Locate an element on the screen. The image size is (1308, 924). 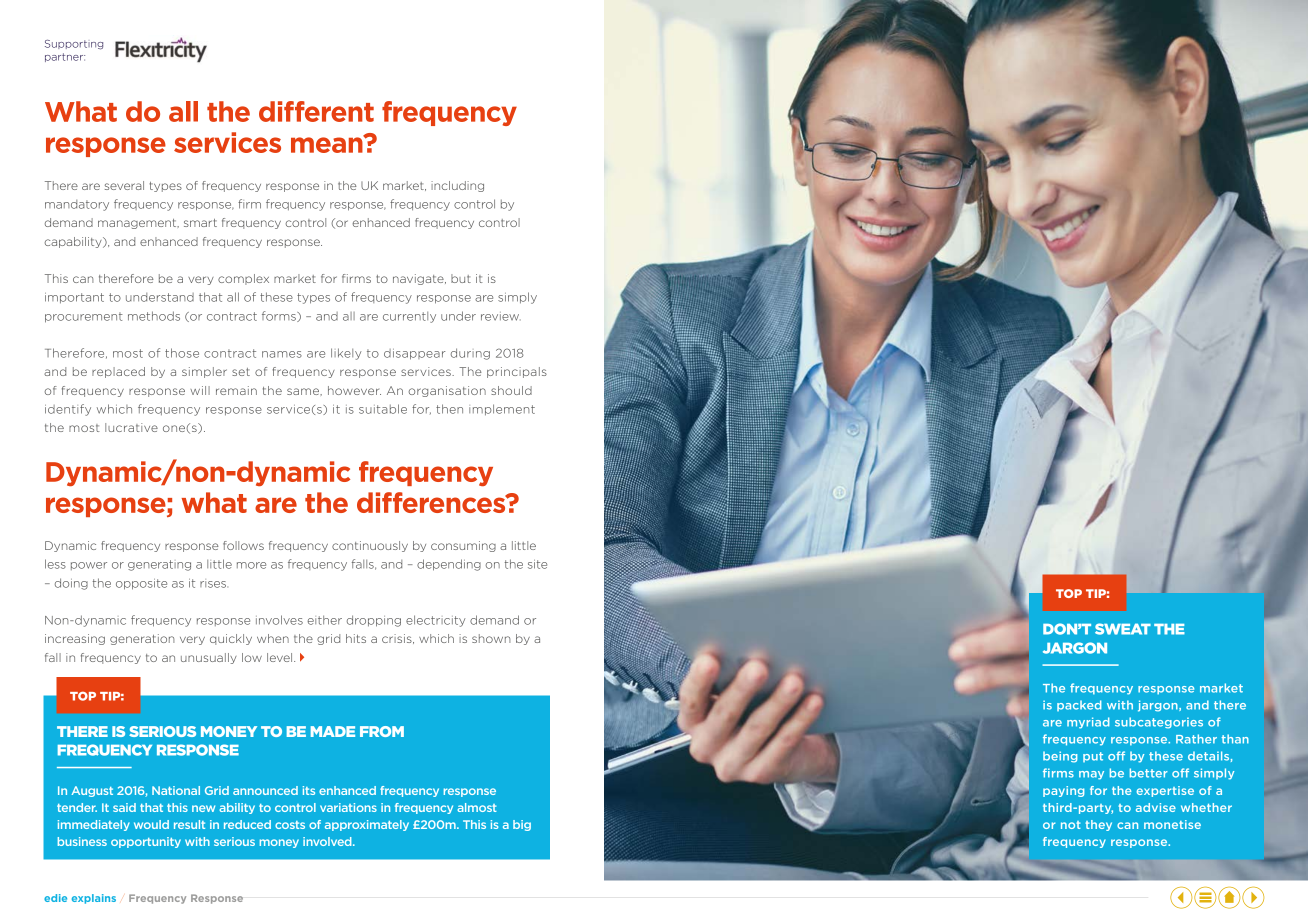
review is located at coordinates (501, 316).
